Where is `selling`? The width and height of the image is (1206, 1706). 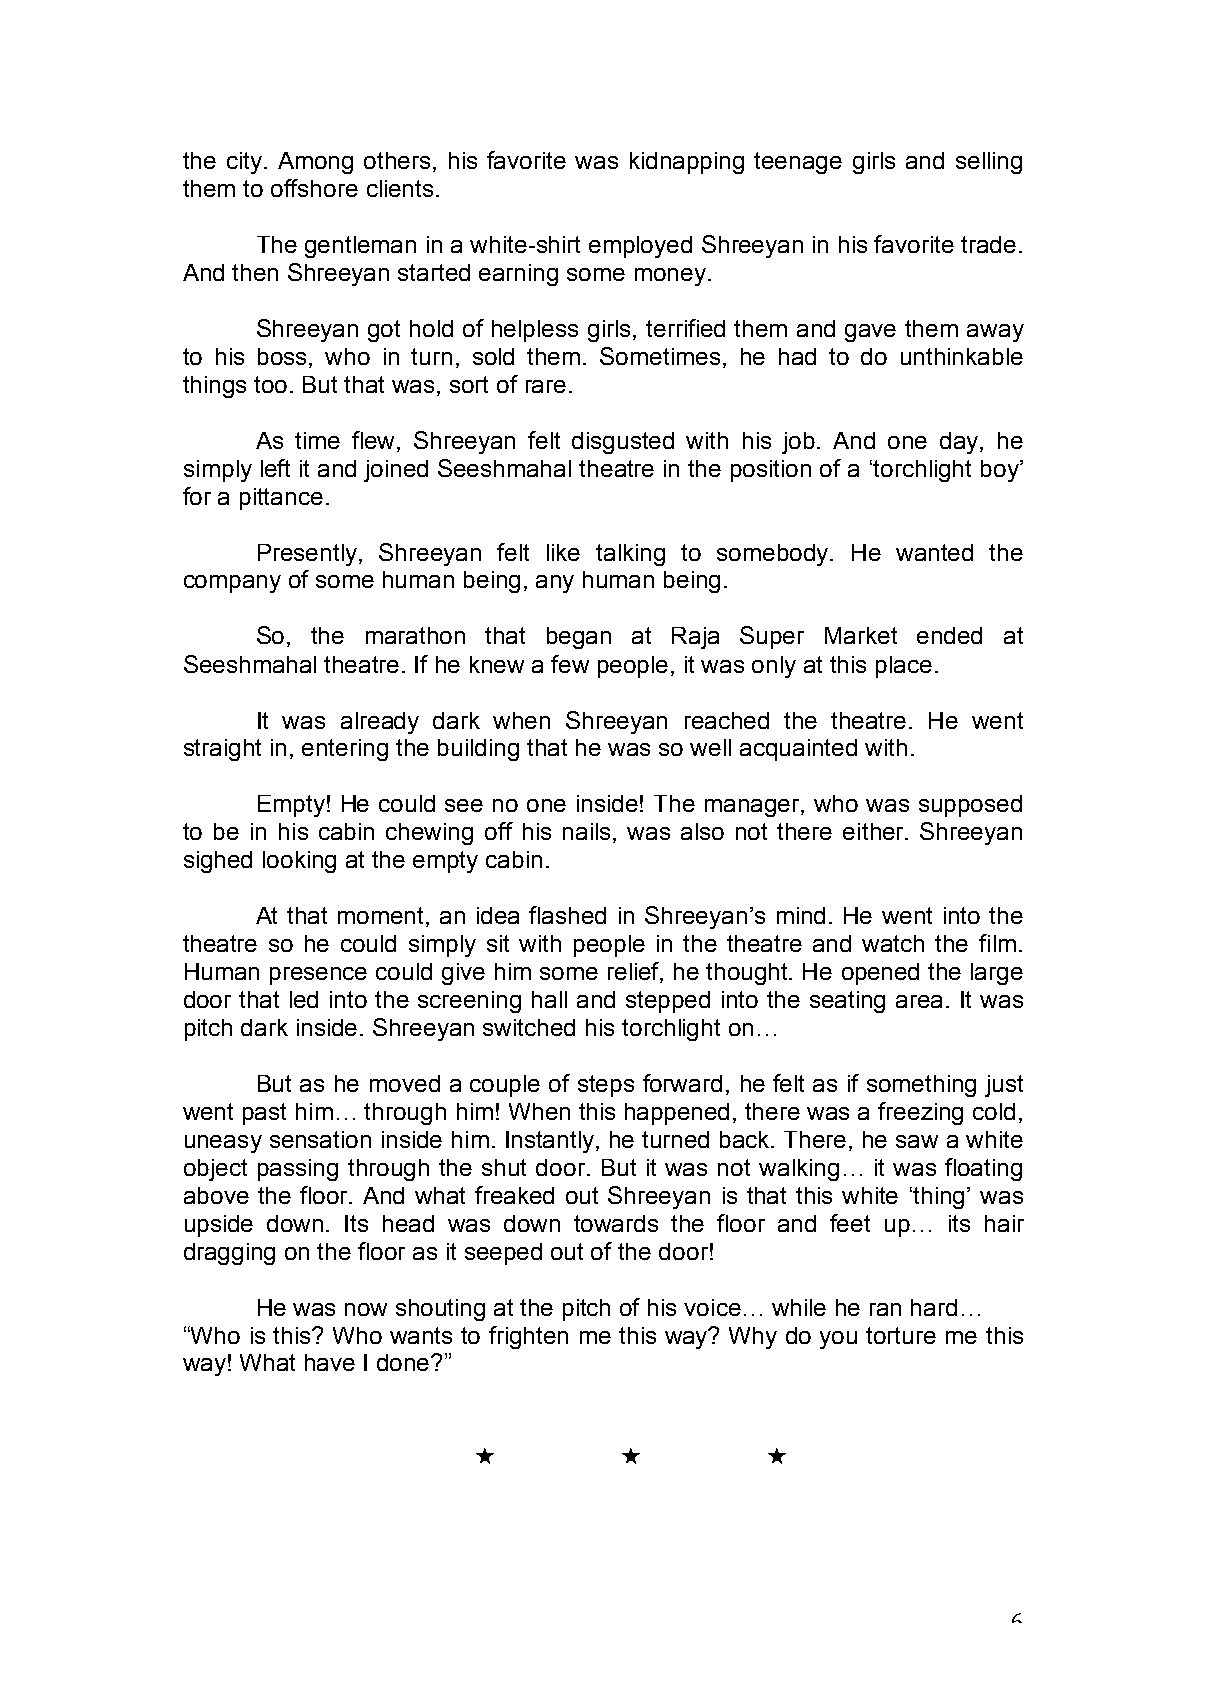 selling is located at coordinates (989, 163).
